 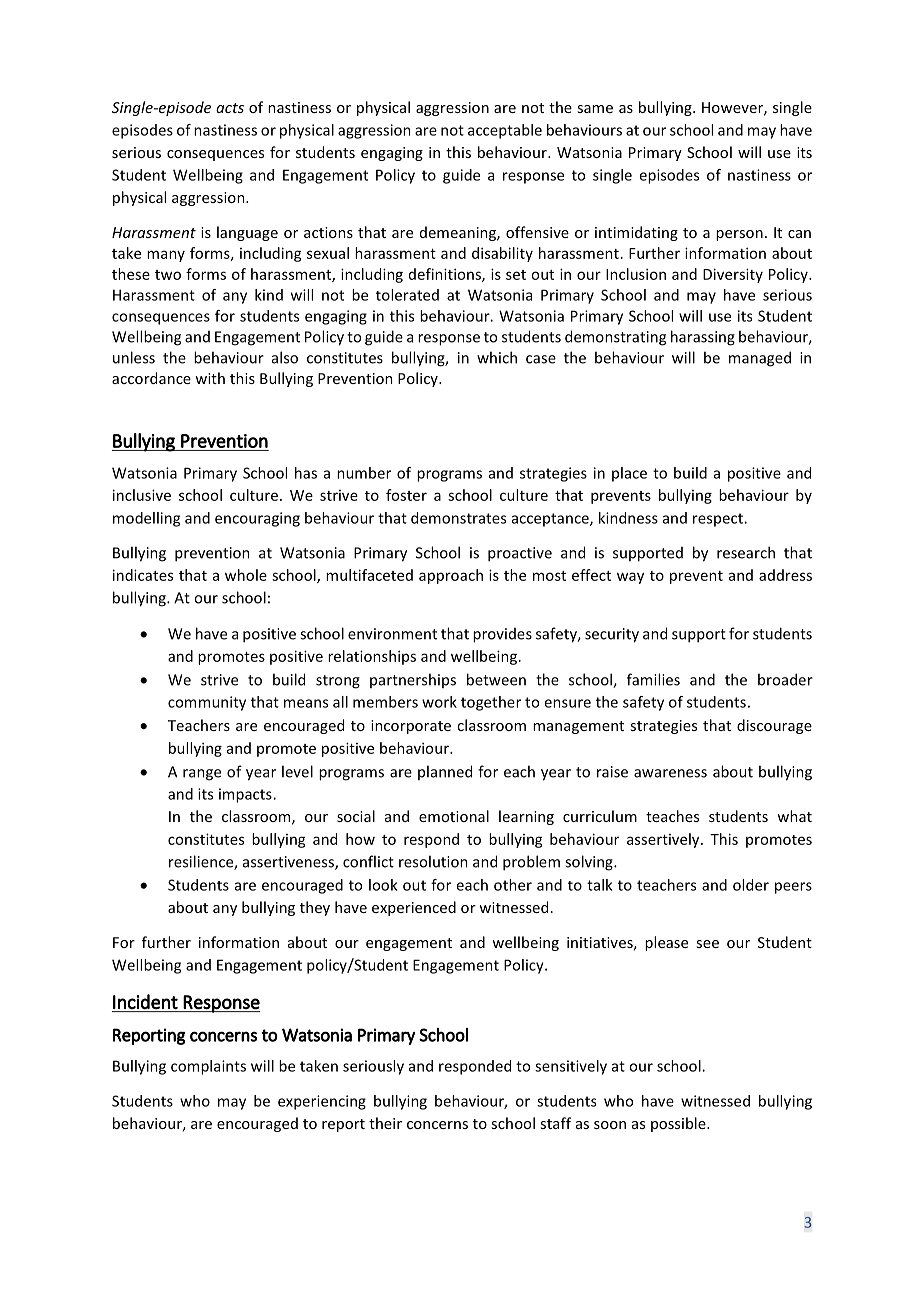 I want to click on language, so click(x=247, y=233).
